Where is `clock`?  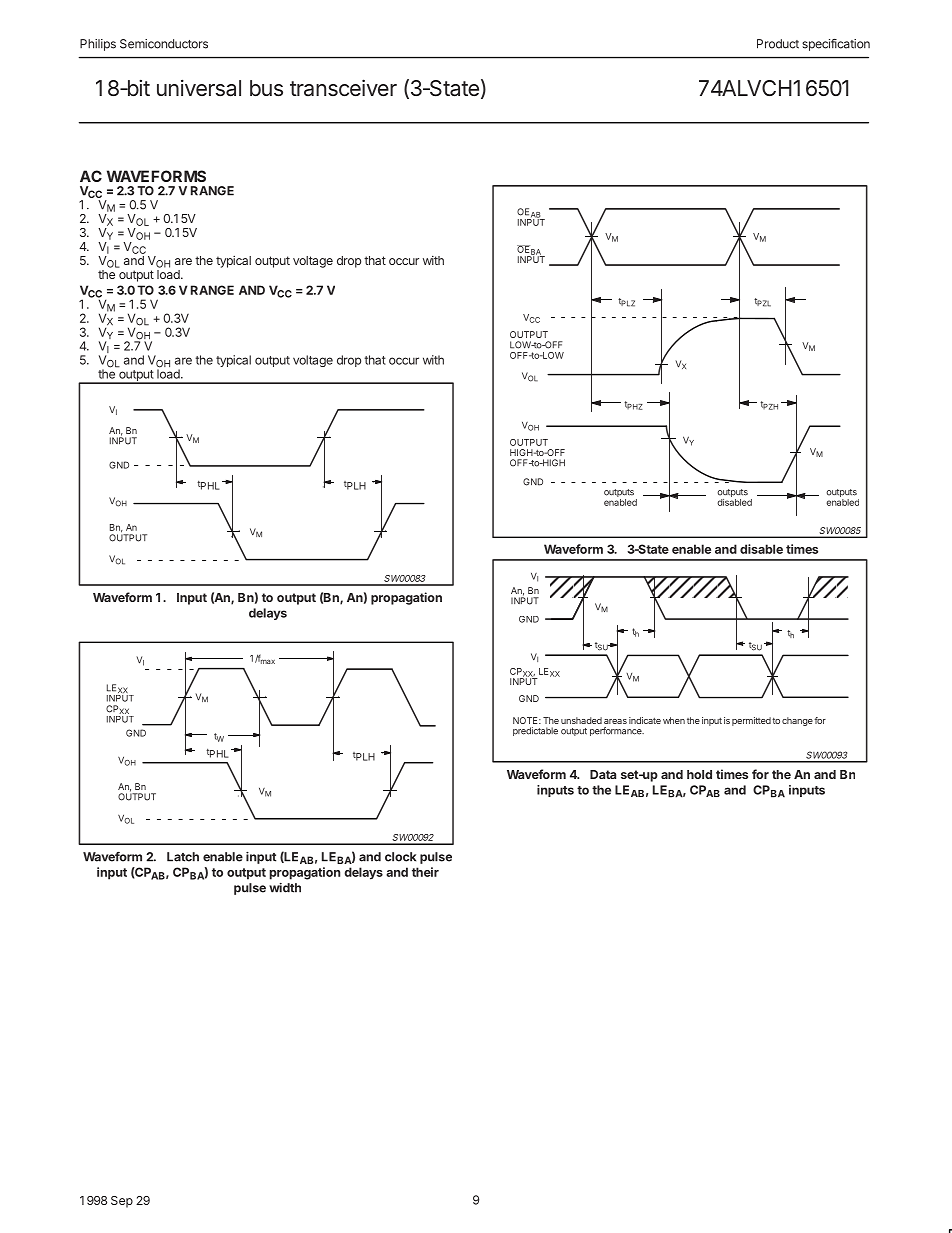
clock is located at coordinates (400, 857).
